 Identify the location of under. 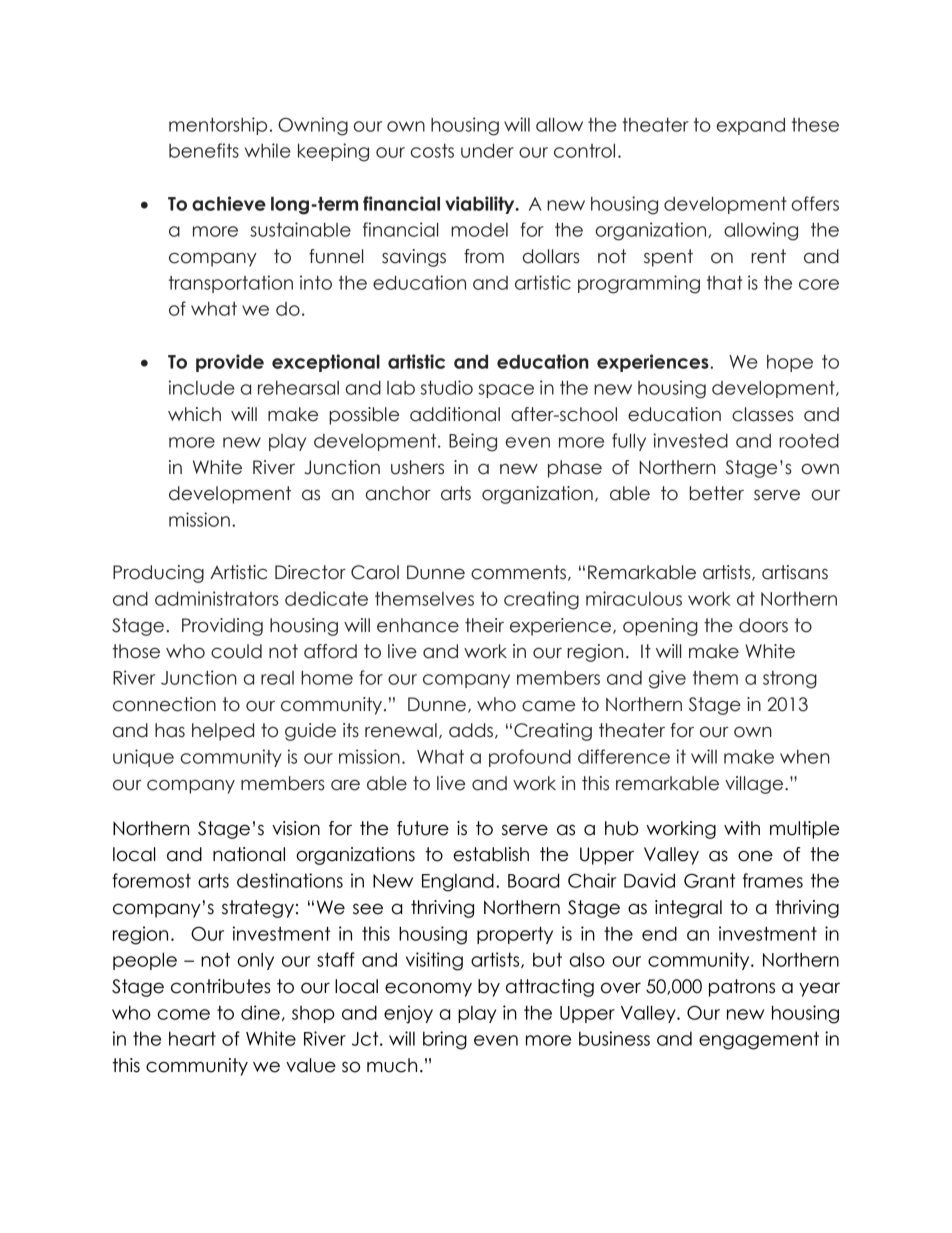
(487, 150).
